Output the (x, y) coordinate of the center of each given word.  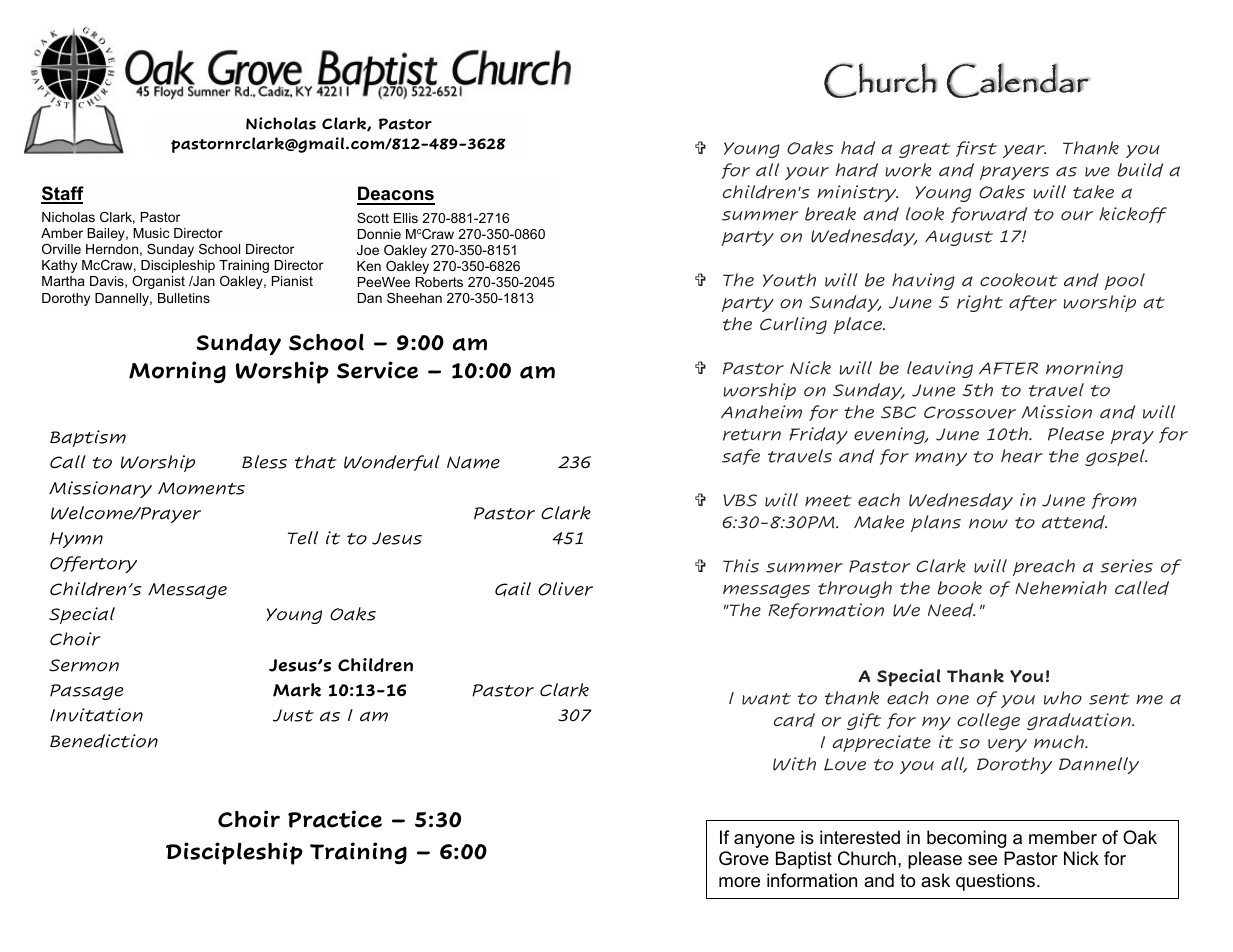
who (1063, 698)
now (988, 524)
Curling (793, 325)
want (766, 699)
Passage (86, 692)
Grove (744, 858)
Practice (335, 819)
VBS (740, 500)
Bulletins (184, 298)
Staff (62, 194)
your (807, 173)
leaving (940, 369)
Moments (201, 488)
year (1024, 151)
